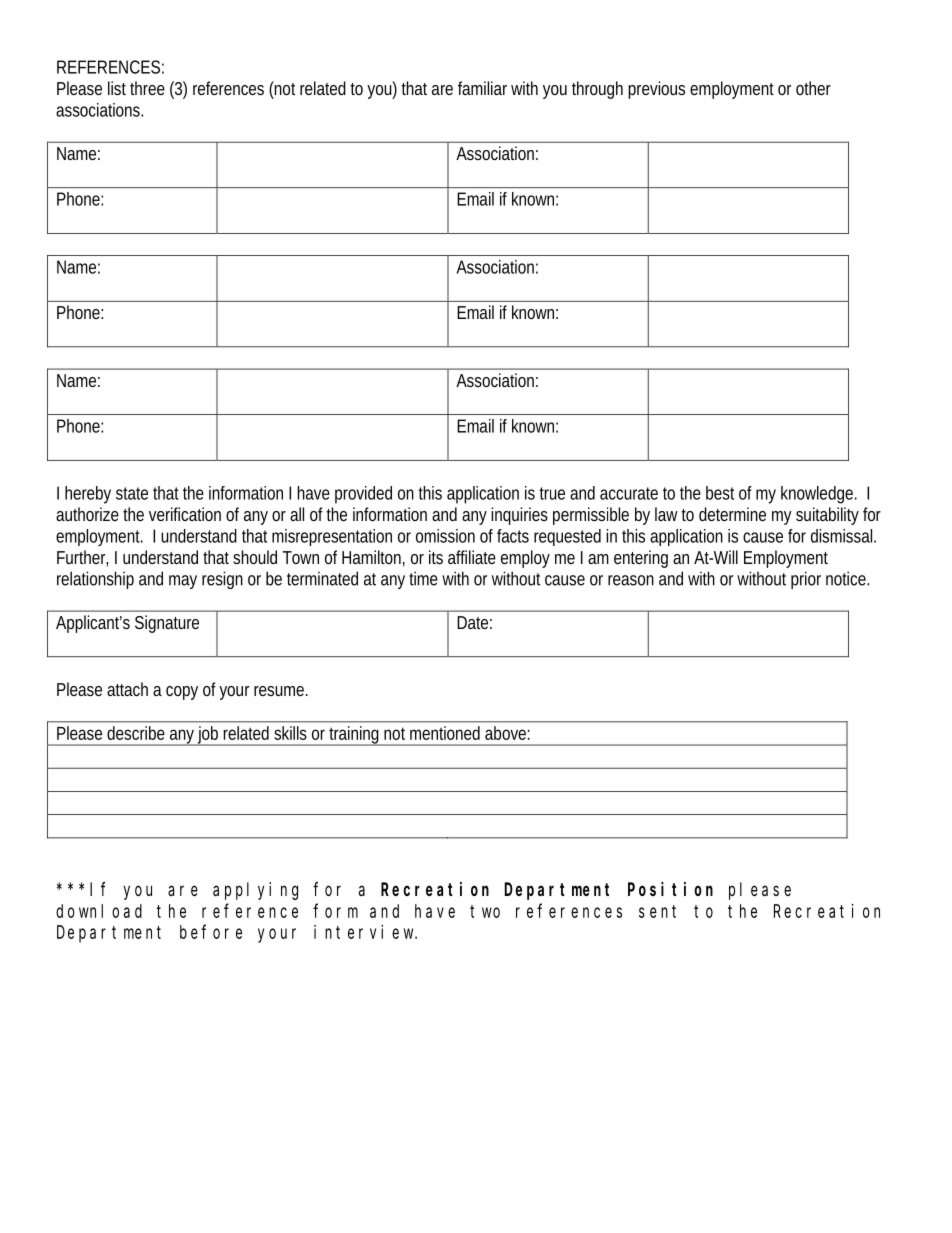 This screenshot has width=952, height=1233. Describe the element at coordinates (813, 88) in the screenshot. I see `other` at that location.
